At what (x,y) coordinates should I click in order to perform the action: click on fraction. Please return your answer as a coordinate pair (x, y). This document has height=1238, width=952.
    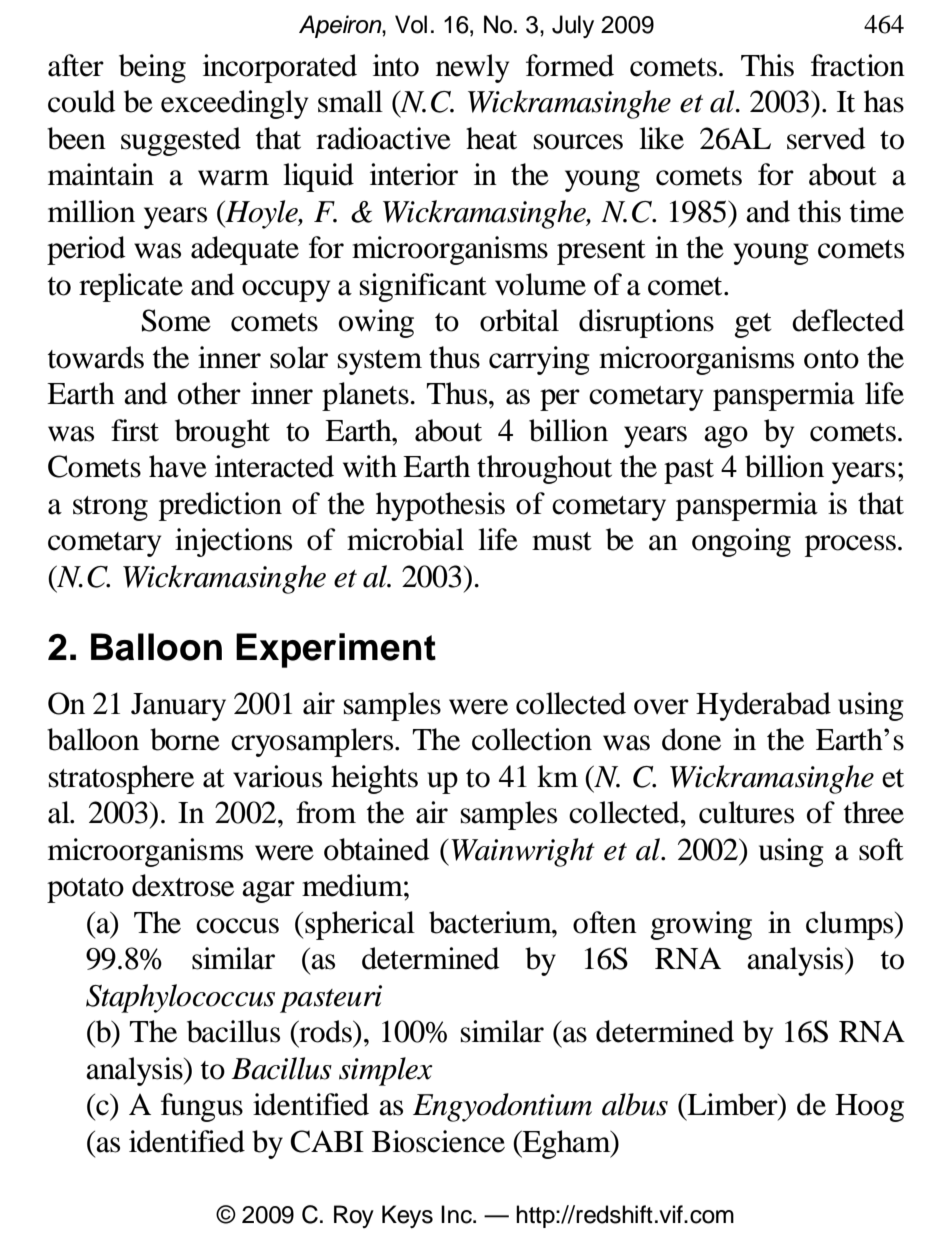
    Looking at the image, I should click on (858, 65).
